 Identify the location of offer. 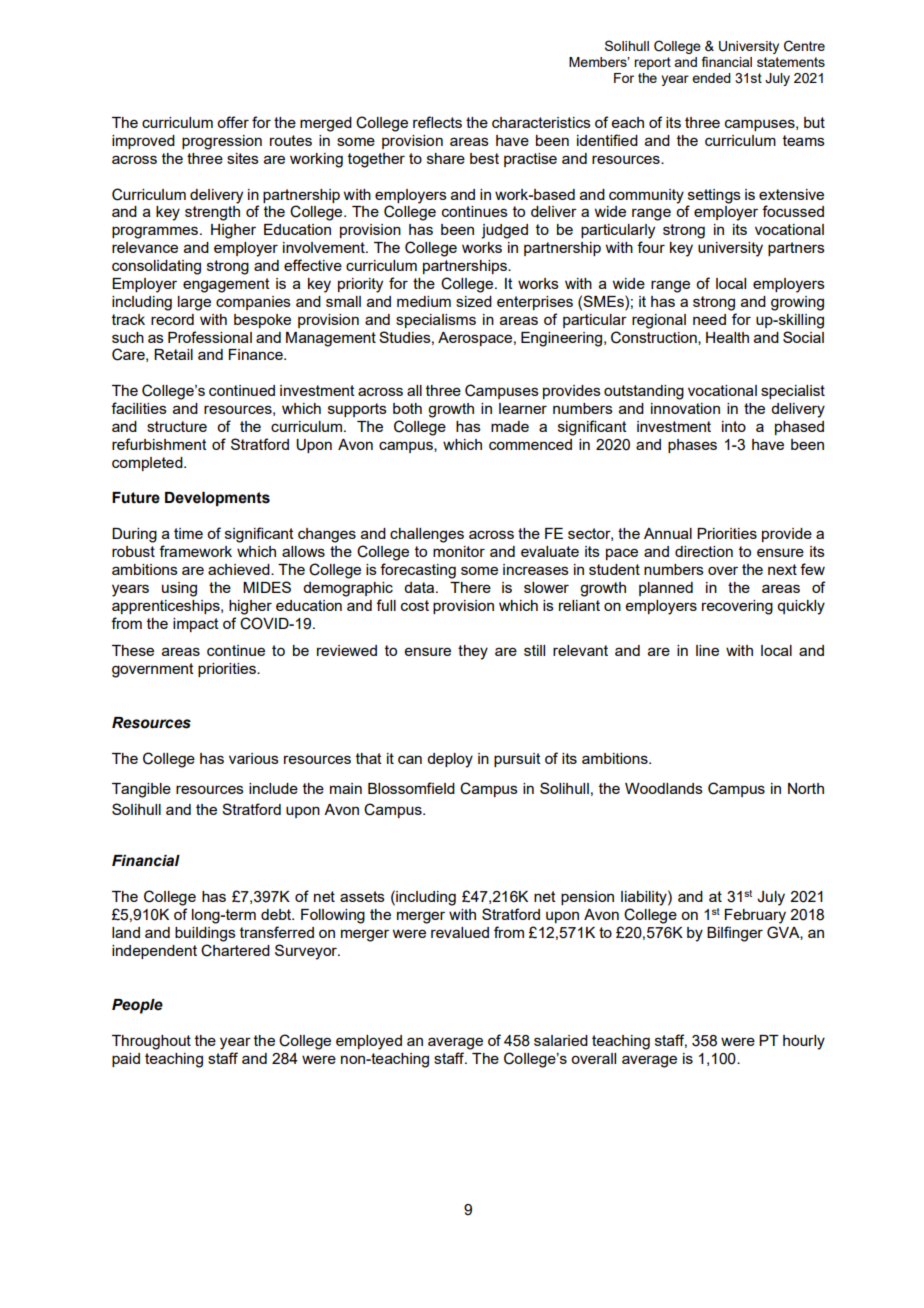
(233, 122).
